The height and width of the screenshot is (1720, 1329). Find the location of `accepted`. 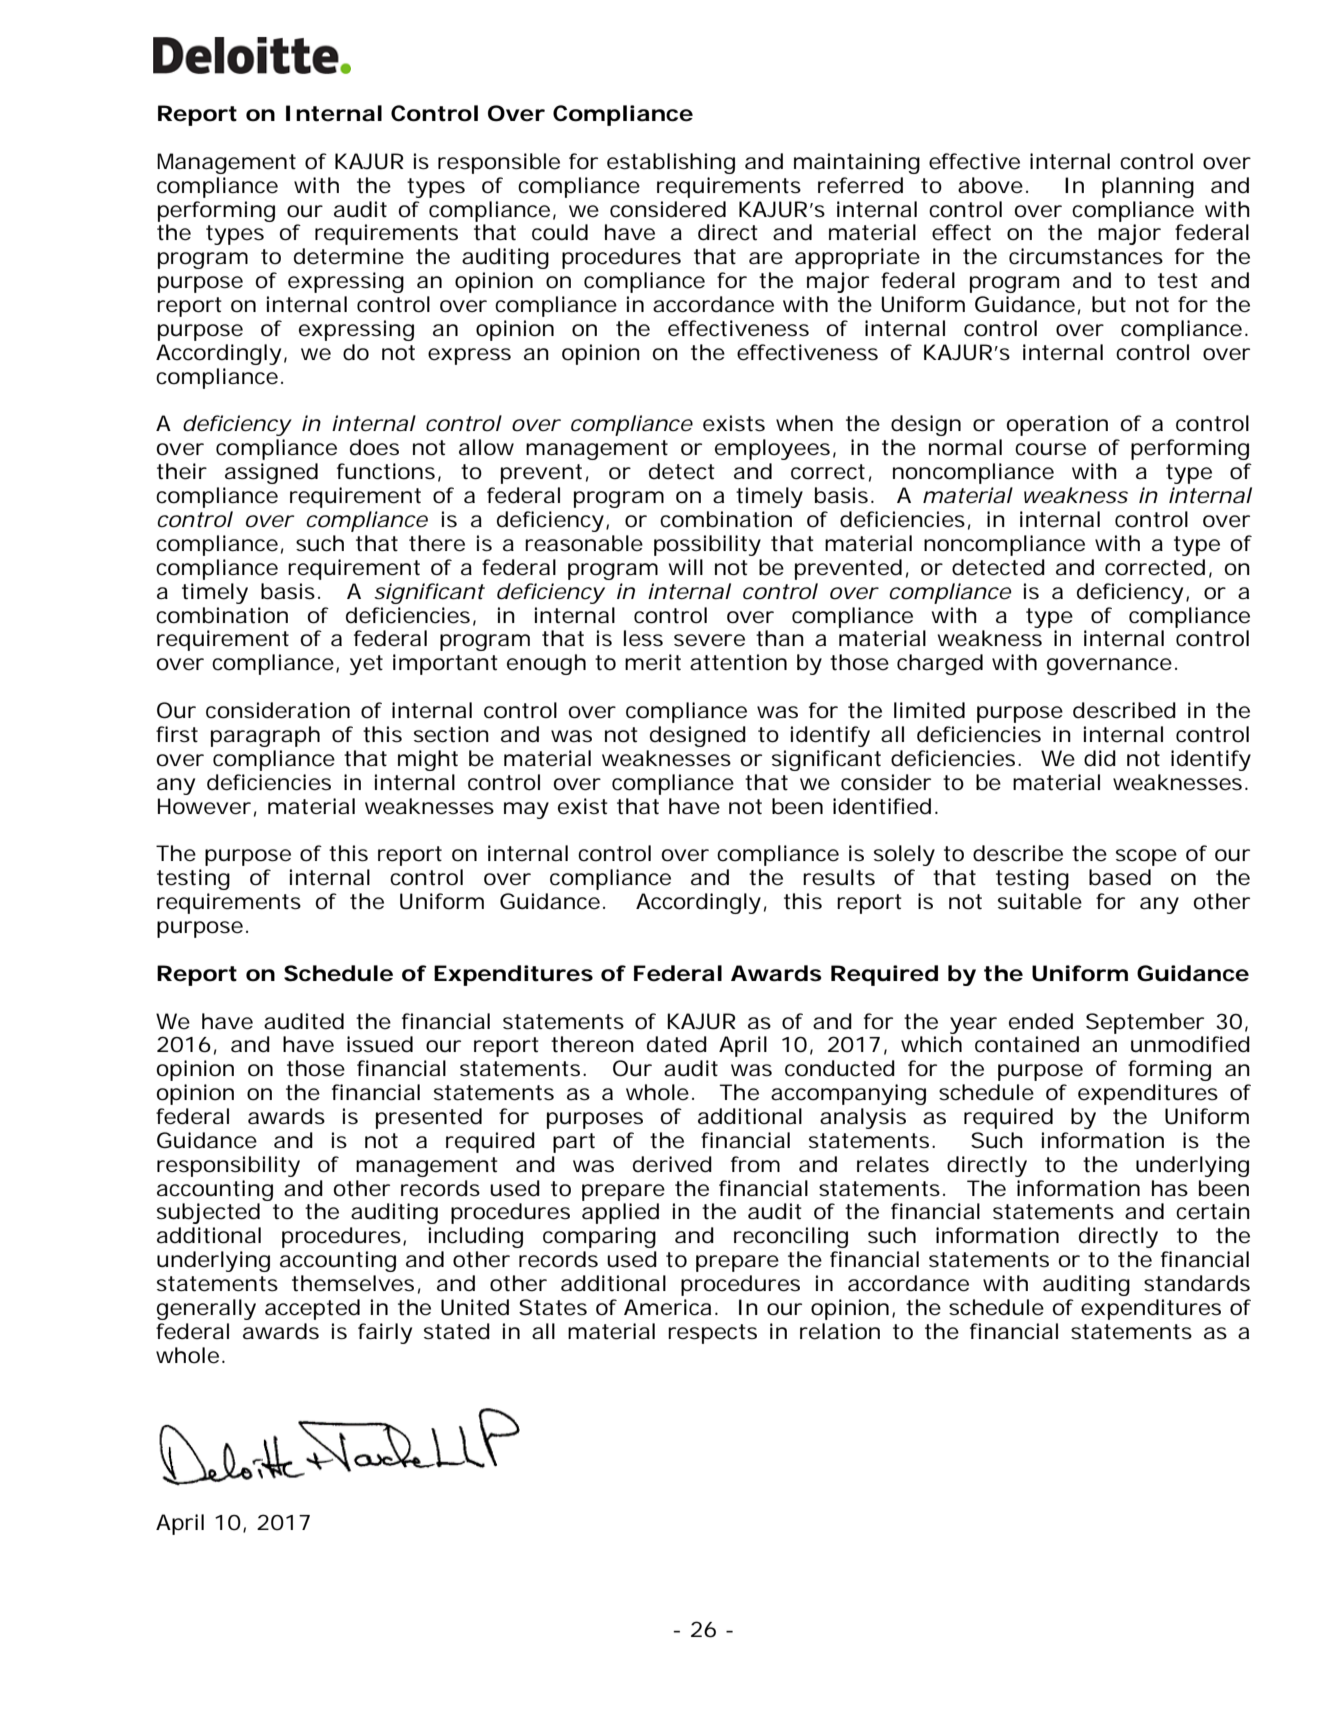

accepted is located at coordinates (312, 1309).
